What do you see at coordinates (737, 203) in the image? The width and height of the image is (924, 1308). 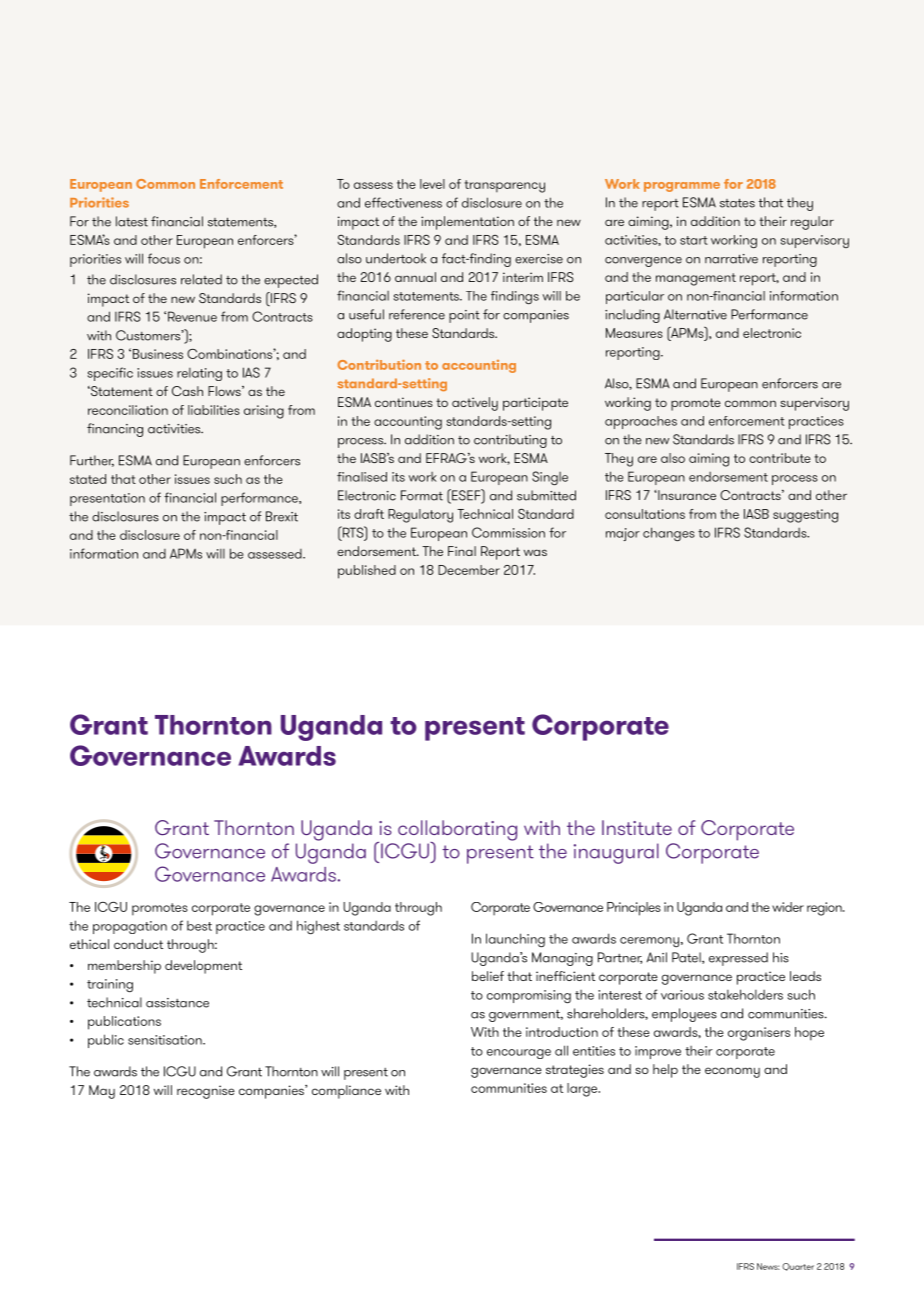 I see `states` at bounding box center [737, 203].
